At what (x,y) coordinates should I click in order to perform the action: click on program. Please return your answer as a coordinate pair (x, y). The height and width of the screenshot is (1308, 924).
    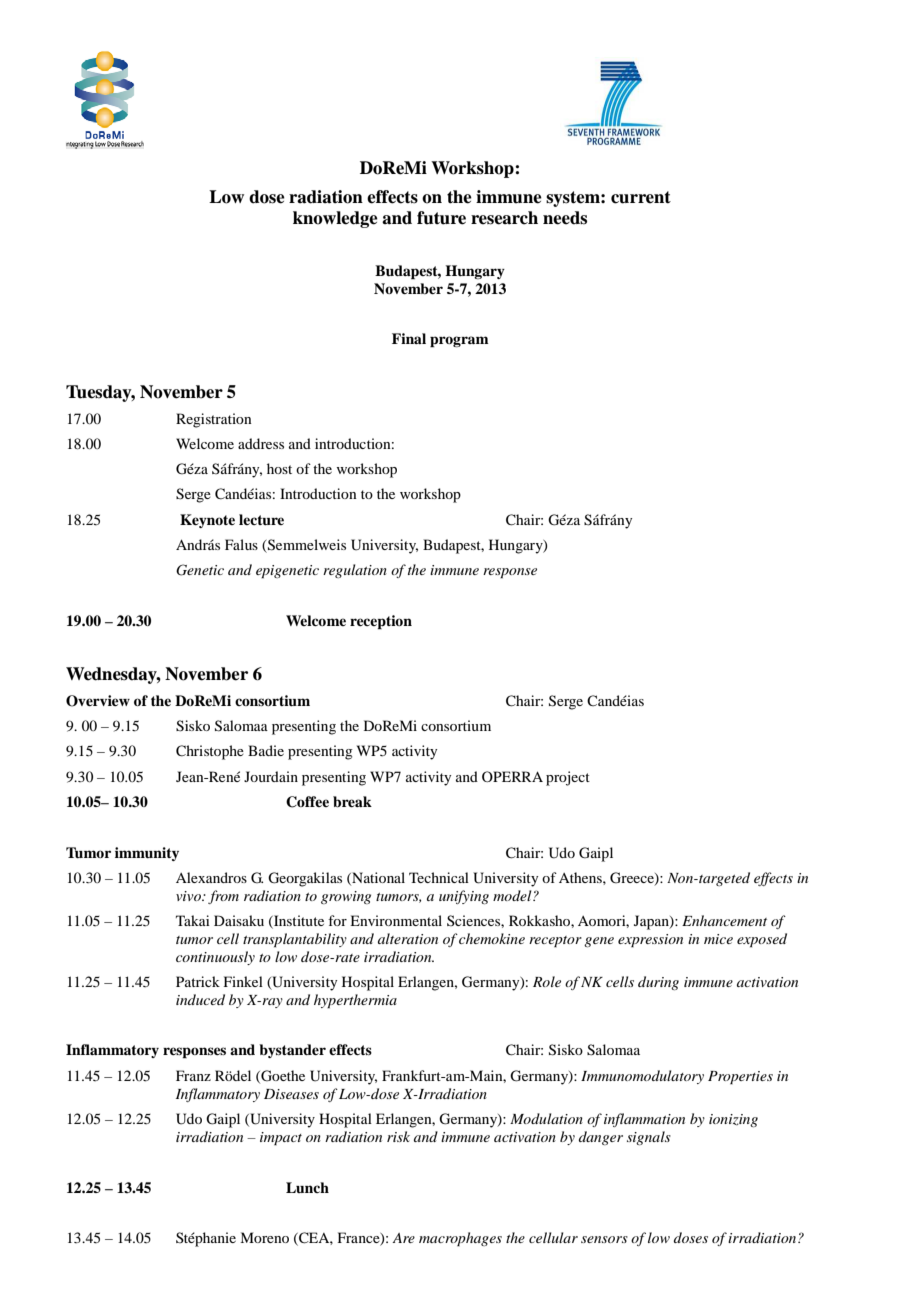
    Looking at the image, I should click on (459, 342).
